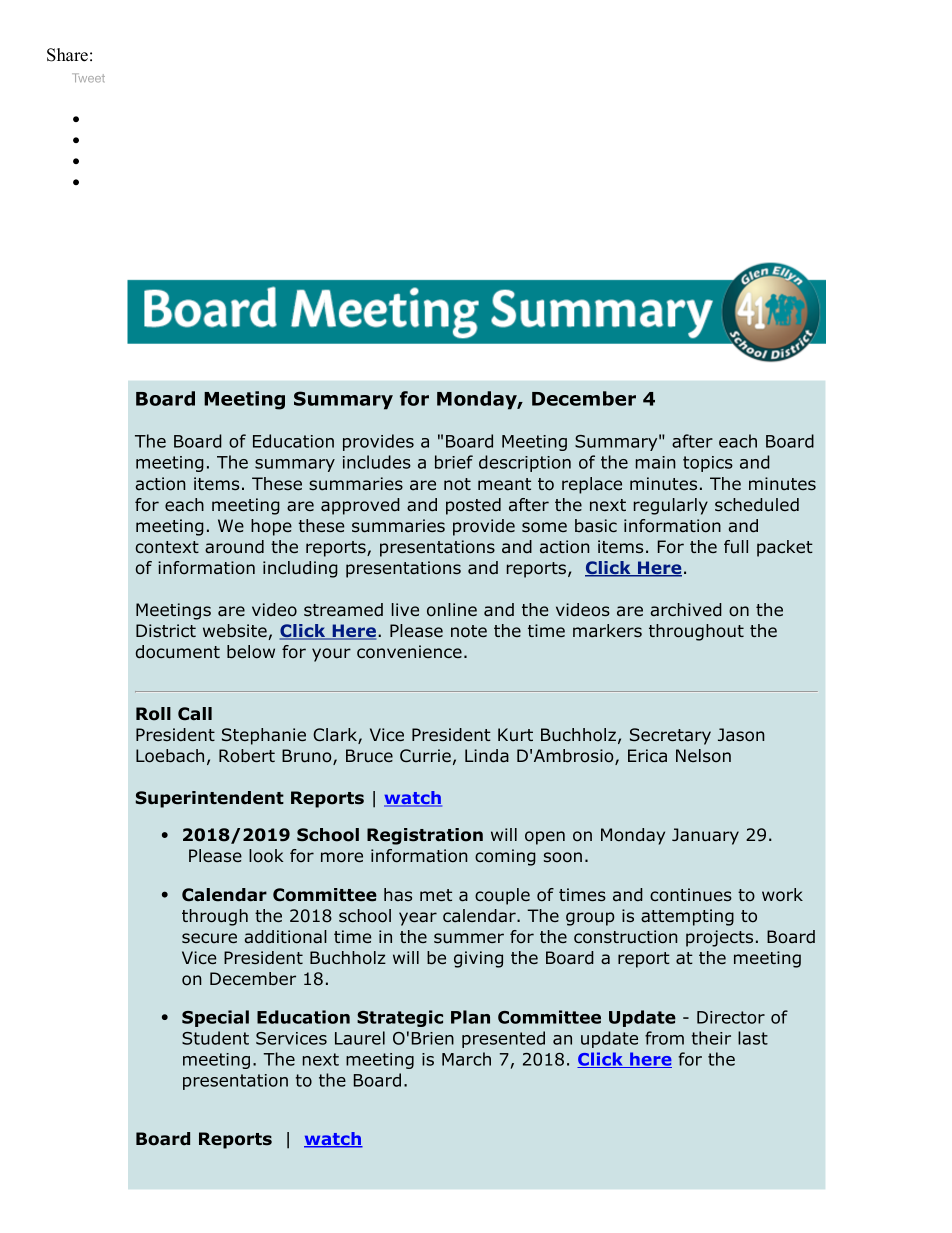 The height and width of the document is (1233, 952). What do you see at coordinates (470, 1017) in the document?
I see `Plan` at bounding box center [470, 1017].
